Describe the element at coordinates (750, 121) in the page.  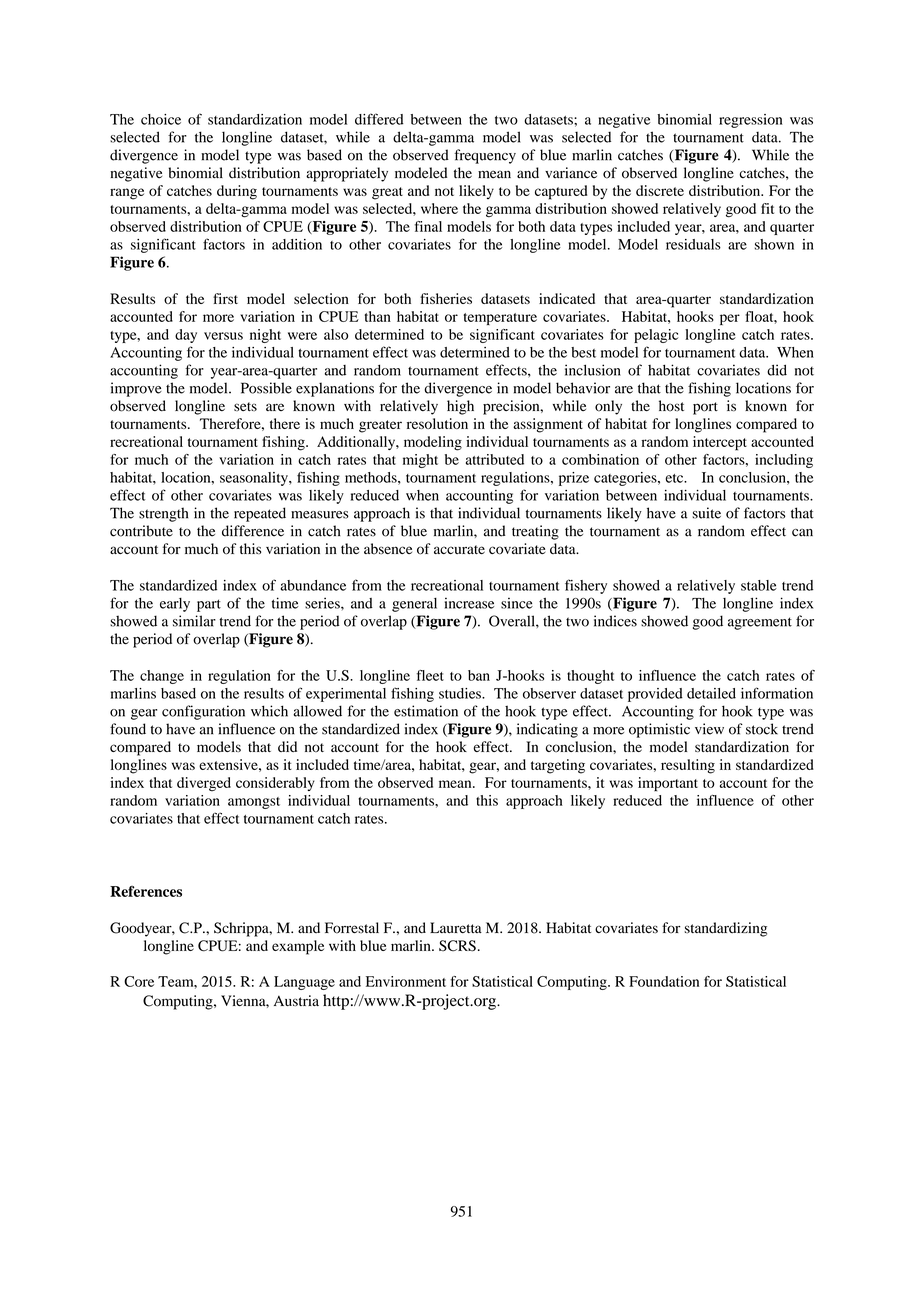
I see `regression` at that location.
